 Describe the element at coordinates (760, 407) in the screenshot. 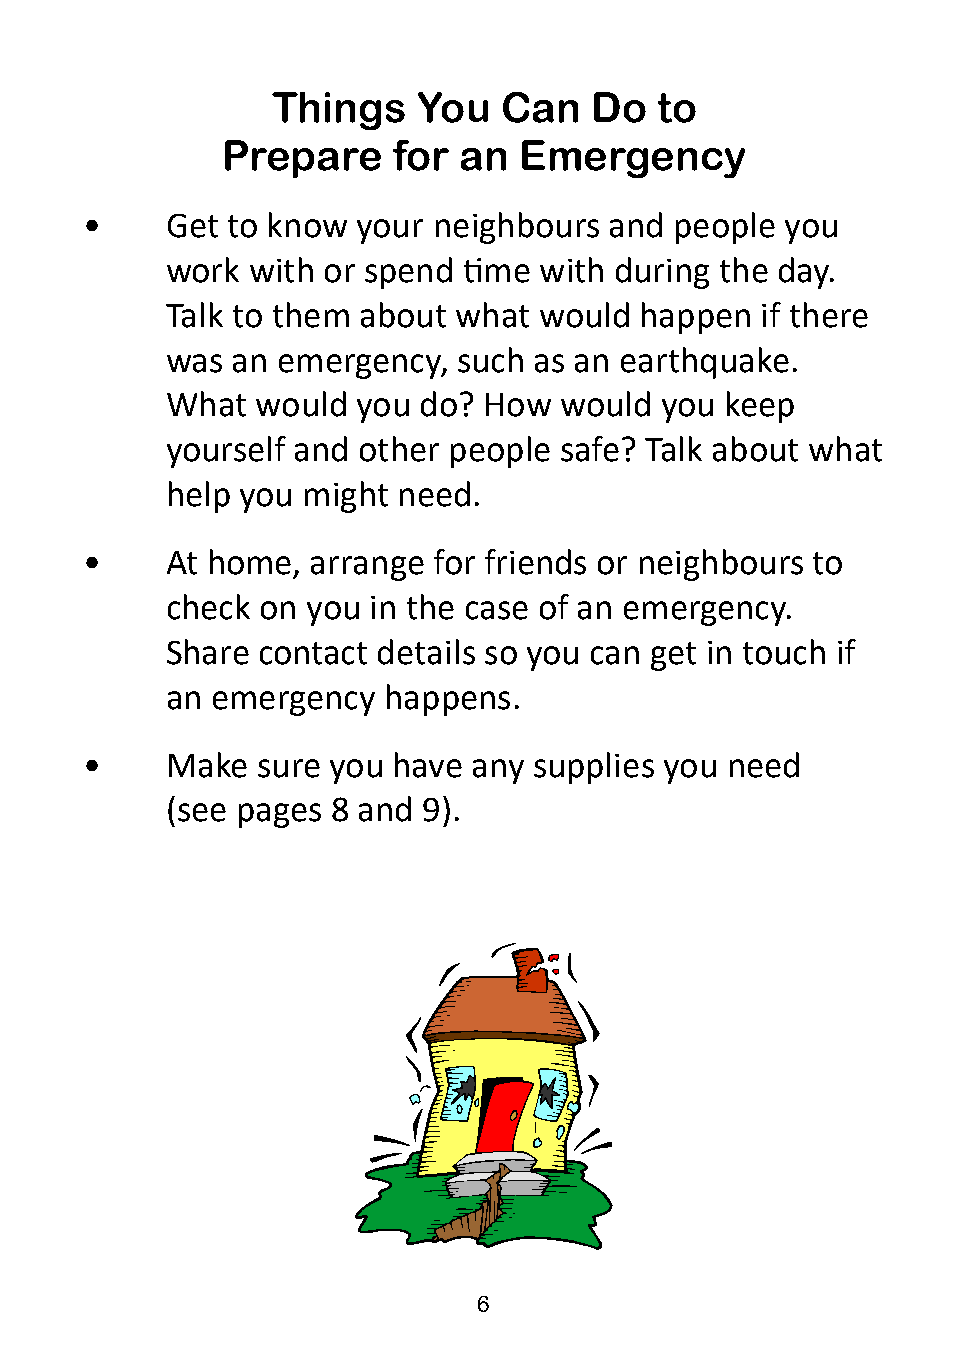

I see `keep` at that location.
